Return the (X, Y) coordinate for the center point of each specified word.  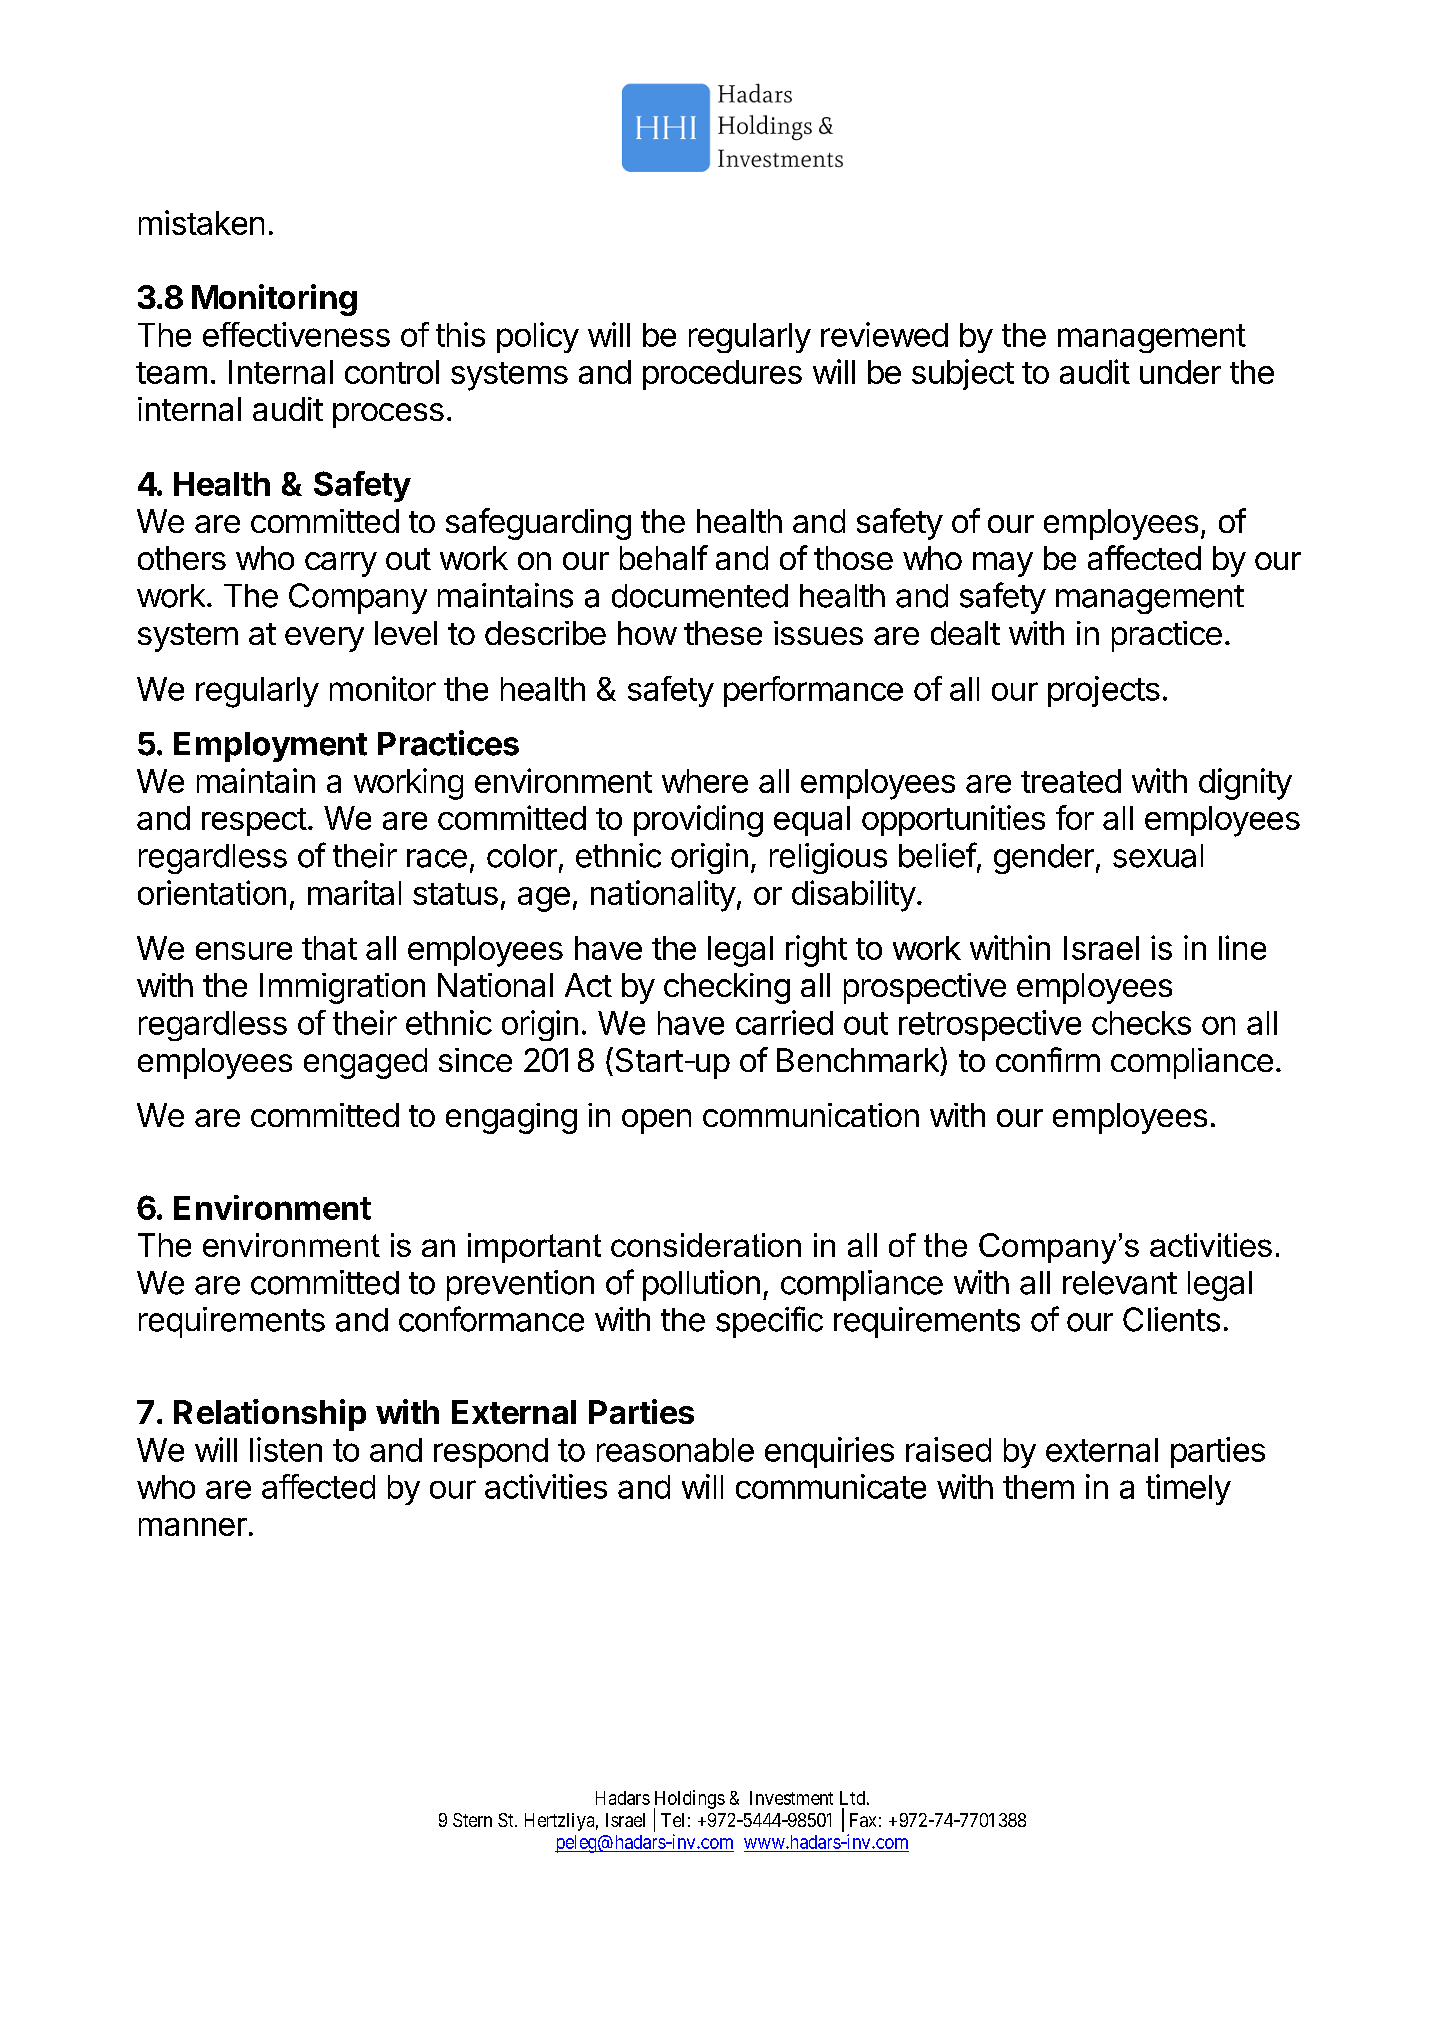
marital (354, 892)
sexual (1158, 856)
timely (1188, 1489)
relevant (1120, 1283)
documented (700, 596)
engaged (365, 1063)
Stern (472, 1820)
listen (286, 1449)
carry (341, 564)
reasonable (675, 1450)
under (1180, 372)
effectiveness (296, 334)
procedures (722, 375)
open (656, 1121)
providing (698, 821)
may (1003, 564)
